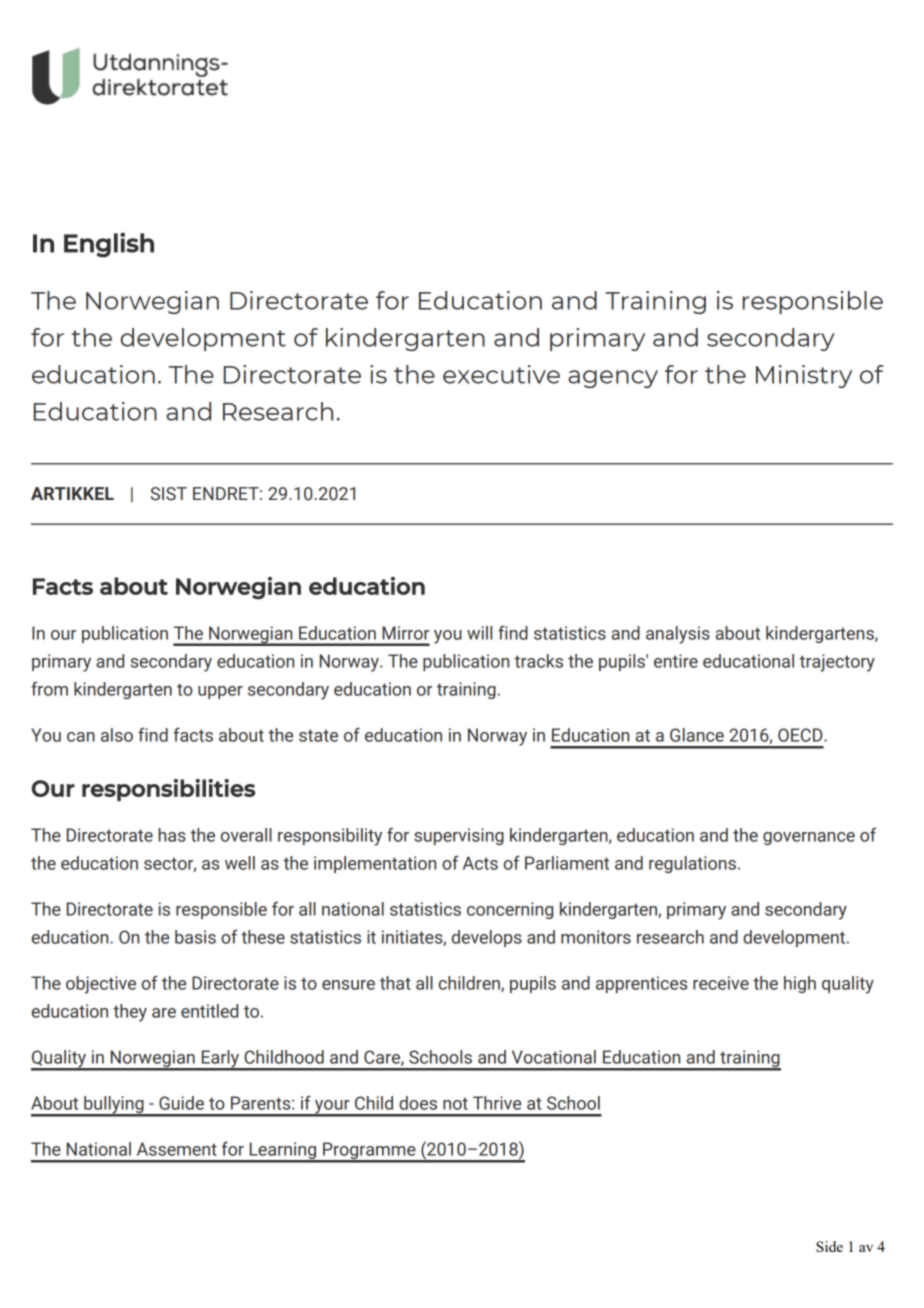 The height and width of the screenshot is (1308, 924). I want to click on executive, so click(501, 374).
